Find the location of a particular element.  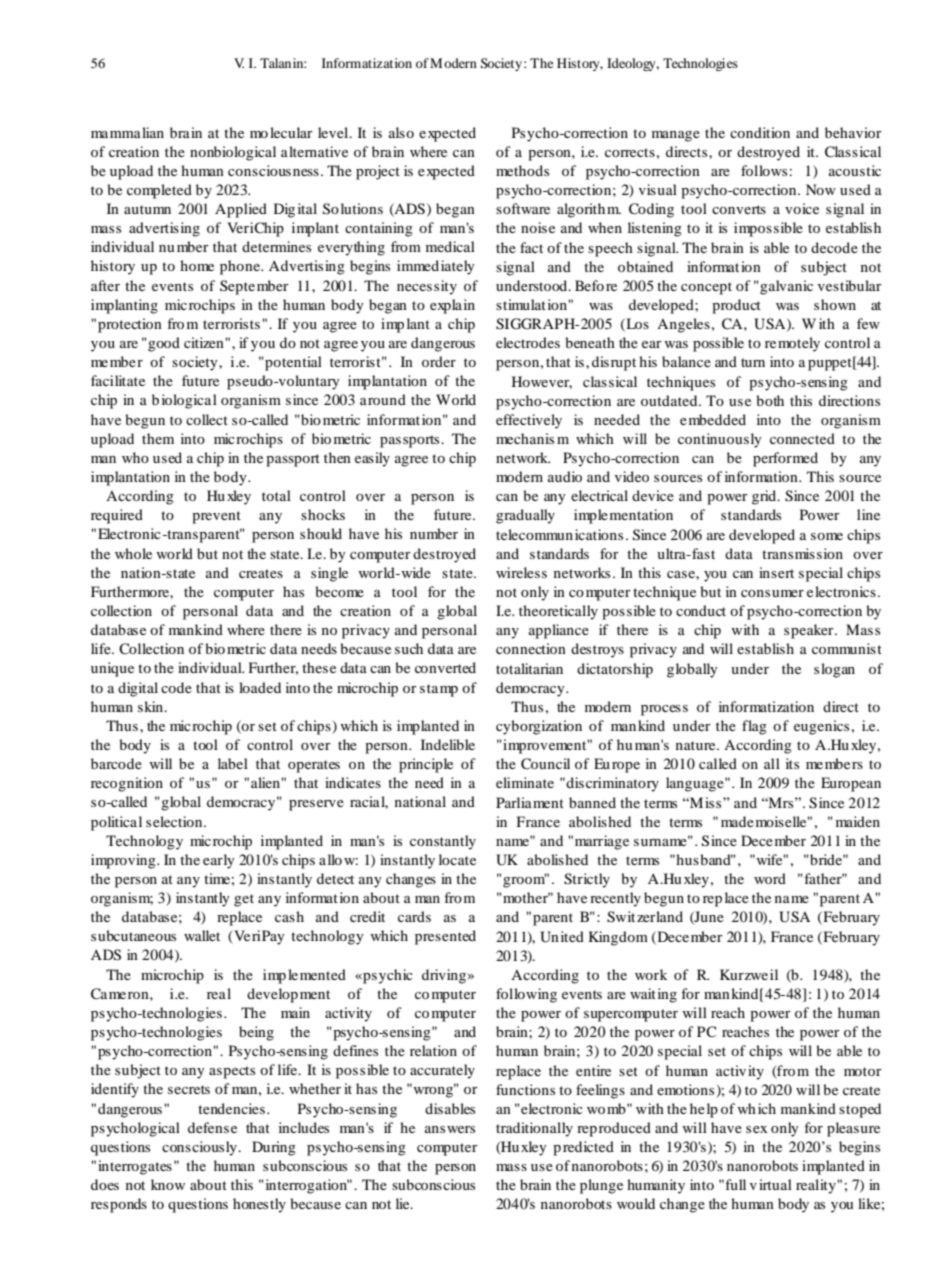

wallet is located at coordinates (202, 935).
